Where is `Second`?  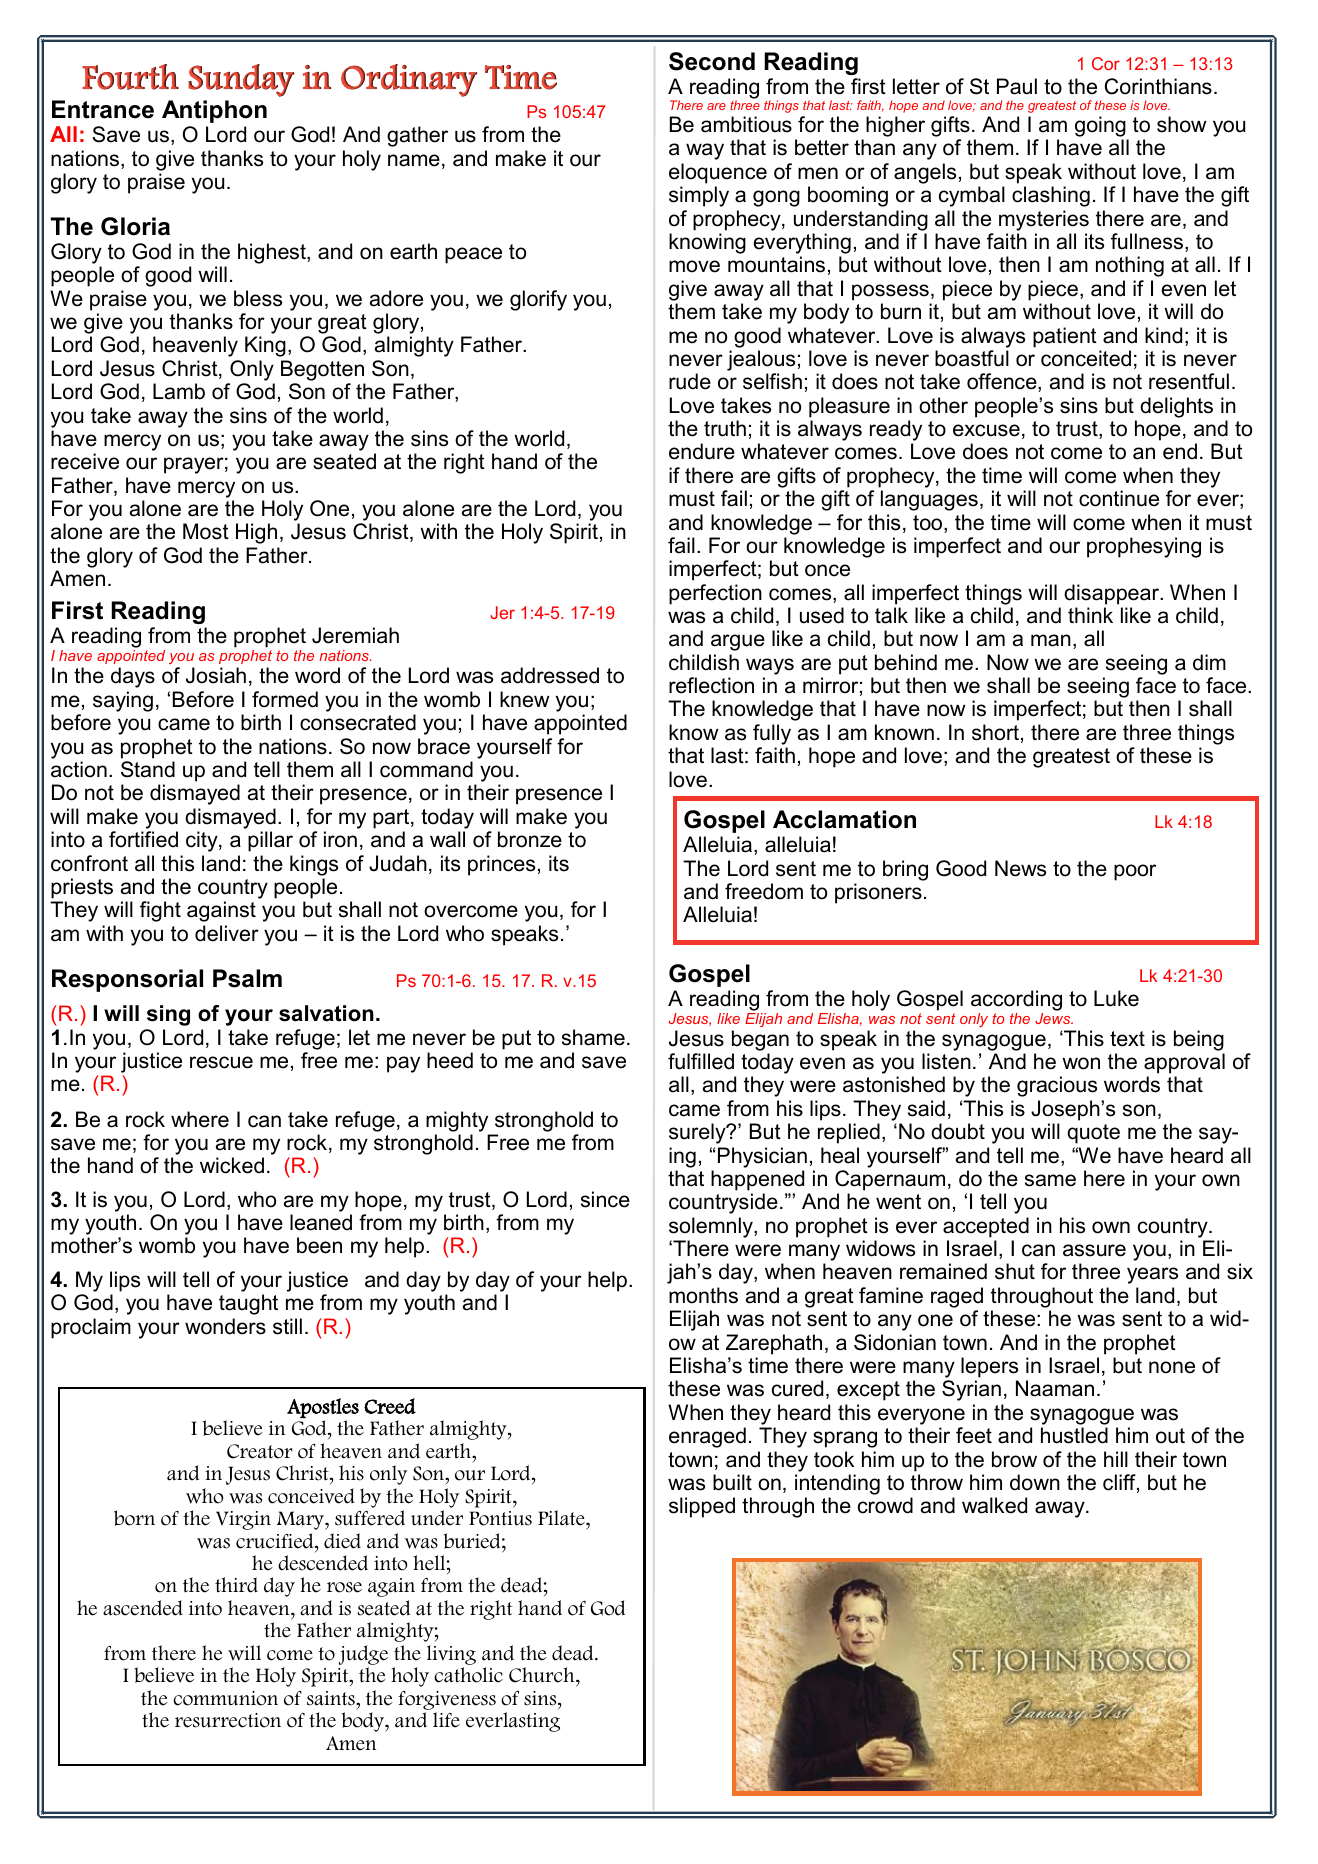
Second is located at coordinates (712, 61).
